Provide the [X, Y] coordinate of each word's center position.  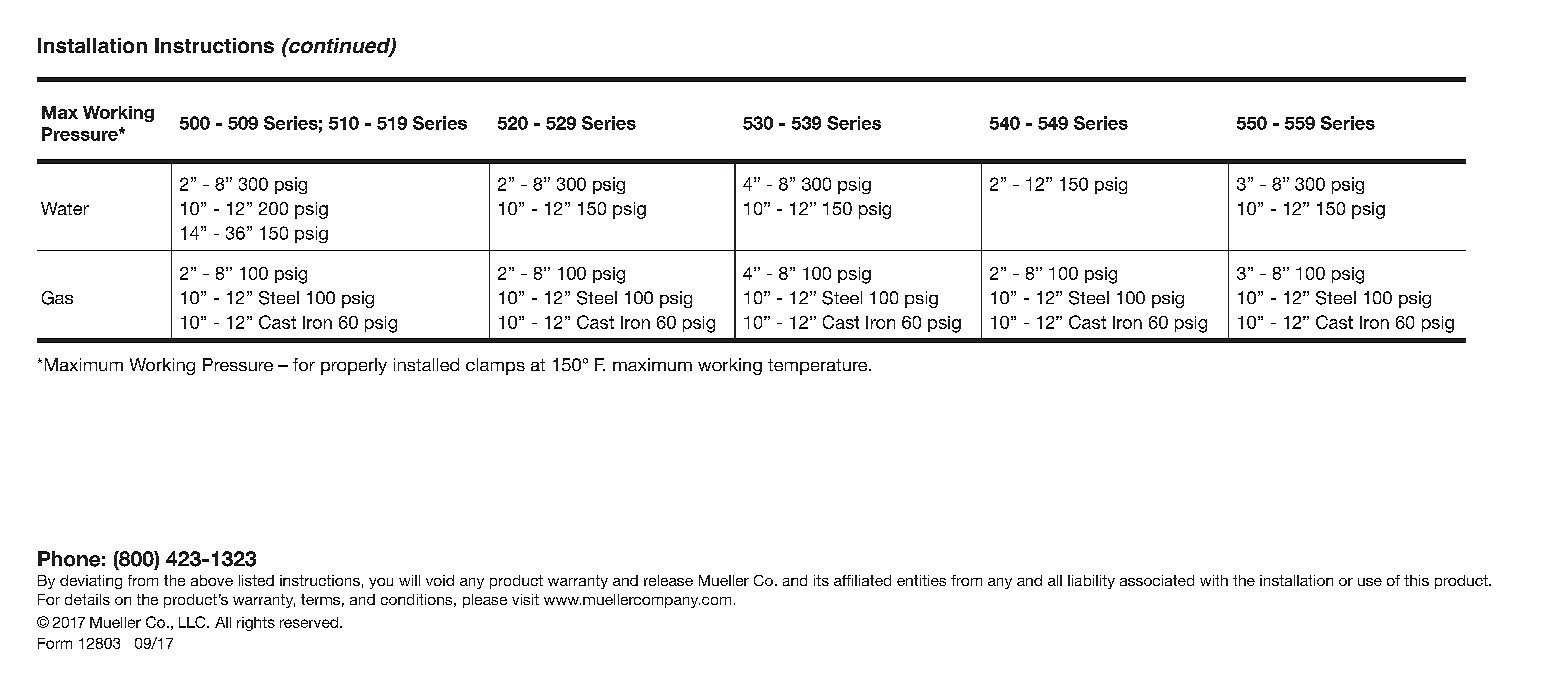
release [668, 580]
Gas [57, 298]
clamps [495, 366]
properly [354, 366]
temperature [819, 367]
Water [65, 208]
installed [426, 364]
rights [256, 624]
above [212, 580]
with [1214, 580]
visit [525, 599]
